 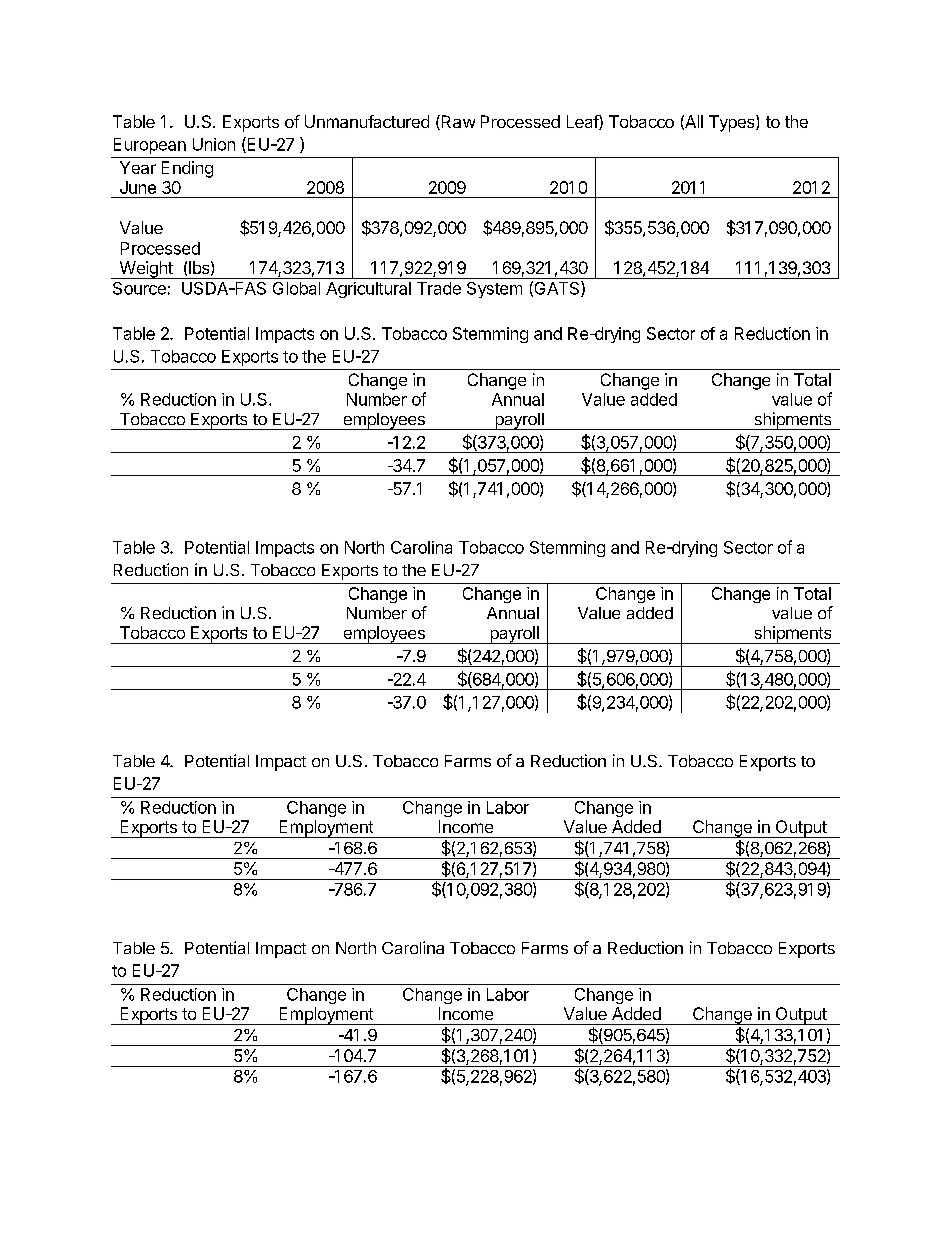 I want to click on June, so click(x=138, y=187).
